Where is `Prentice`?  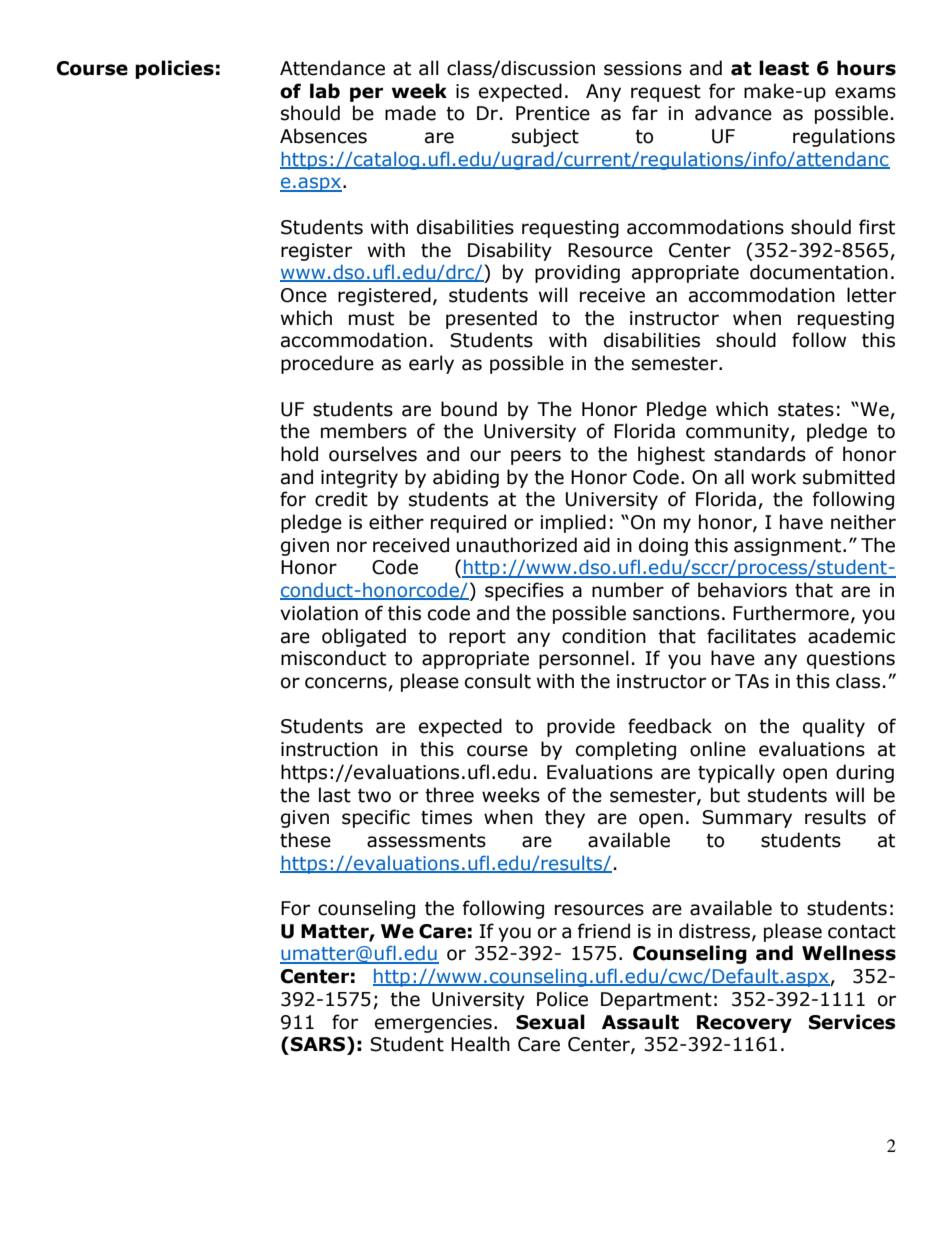
Prentice is located at coordinates (553, 113).
